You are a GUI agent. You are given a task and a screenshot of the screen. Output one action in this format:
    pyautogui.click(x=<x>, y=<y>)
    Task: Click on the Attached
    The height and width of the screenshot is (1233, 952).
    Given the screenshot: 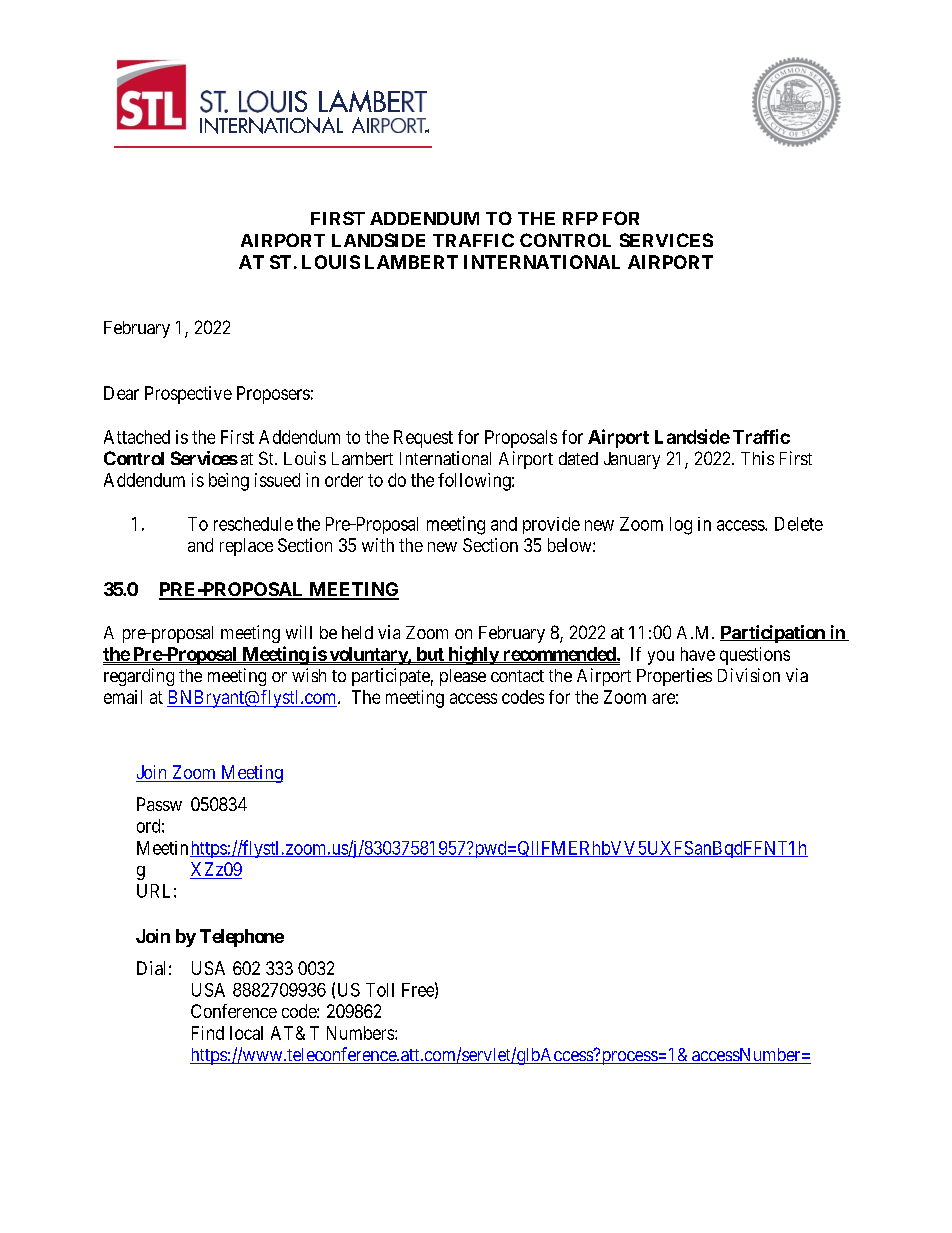 What is the action you would take?
    pyautogui.click(x=137, y=437)
